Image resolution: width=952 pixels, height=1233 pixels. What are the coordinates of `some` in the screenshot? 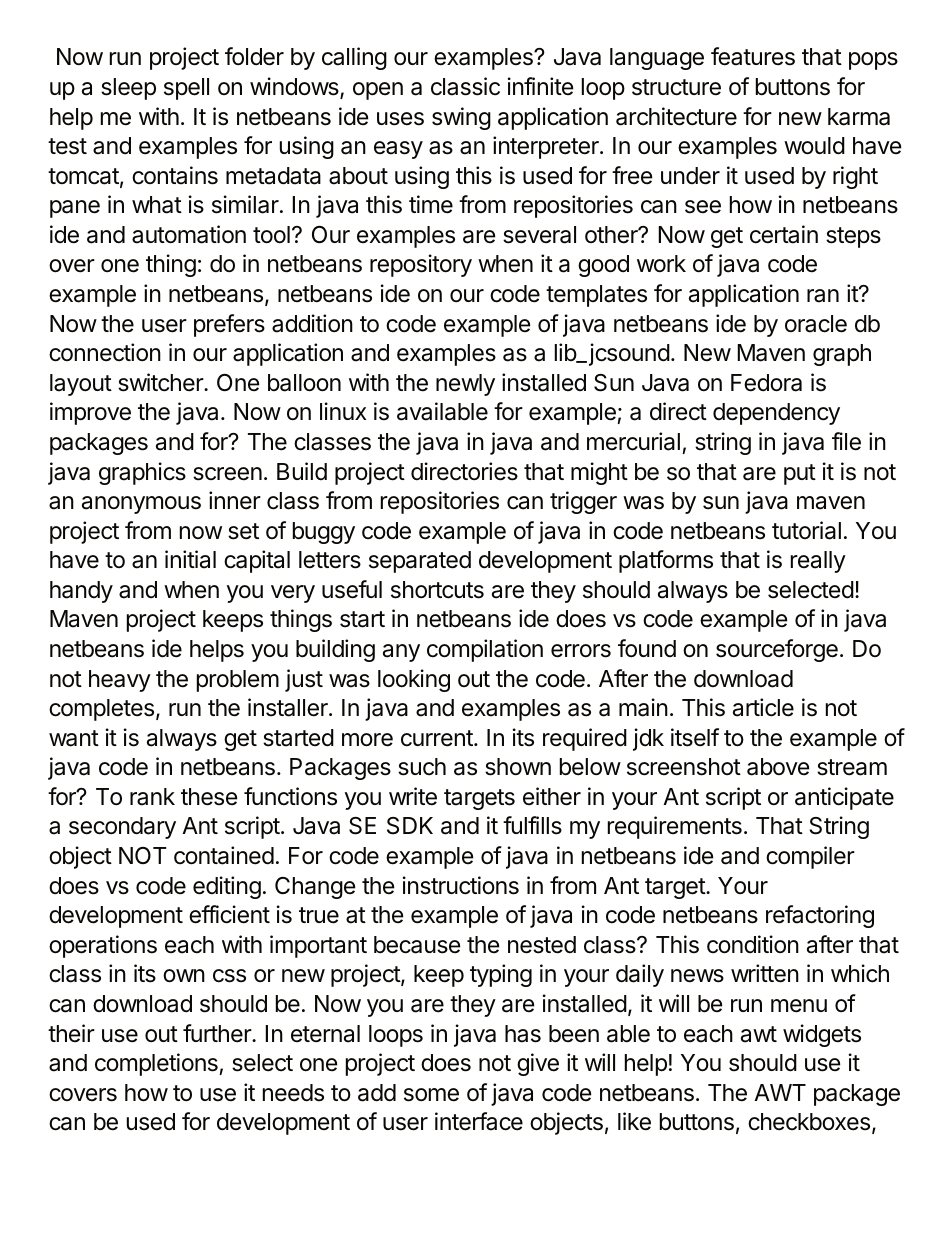 It's located at (431, 1095).
